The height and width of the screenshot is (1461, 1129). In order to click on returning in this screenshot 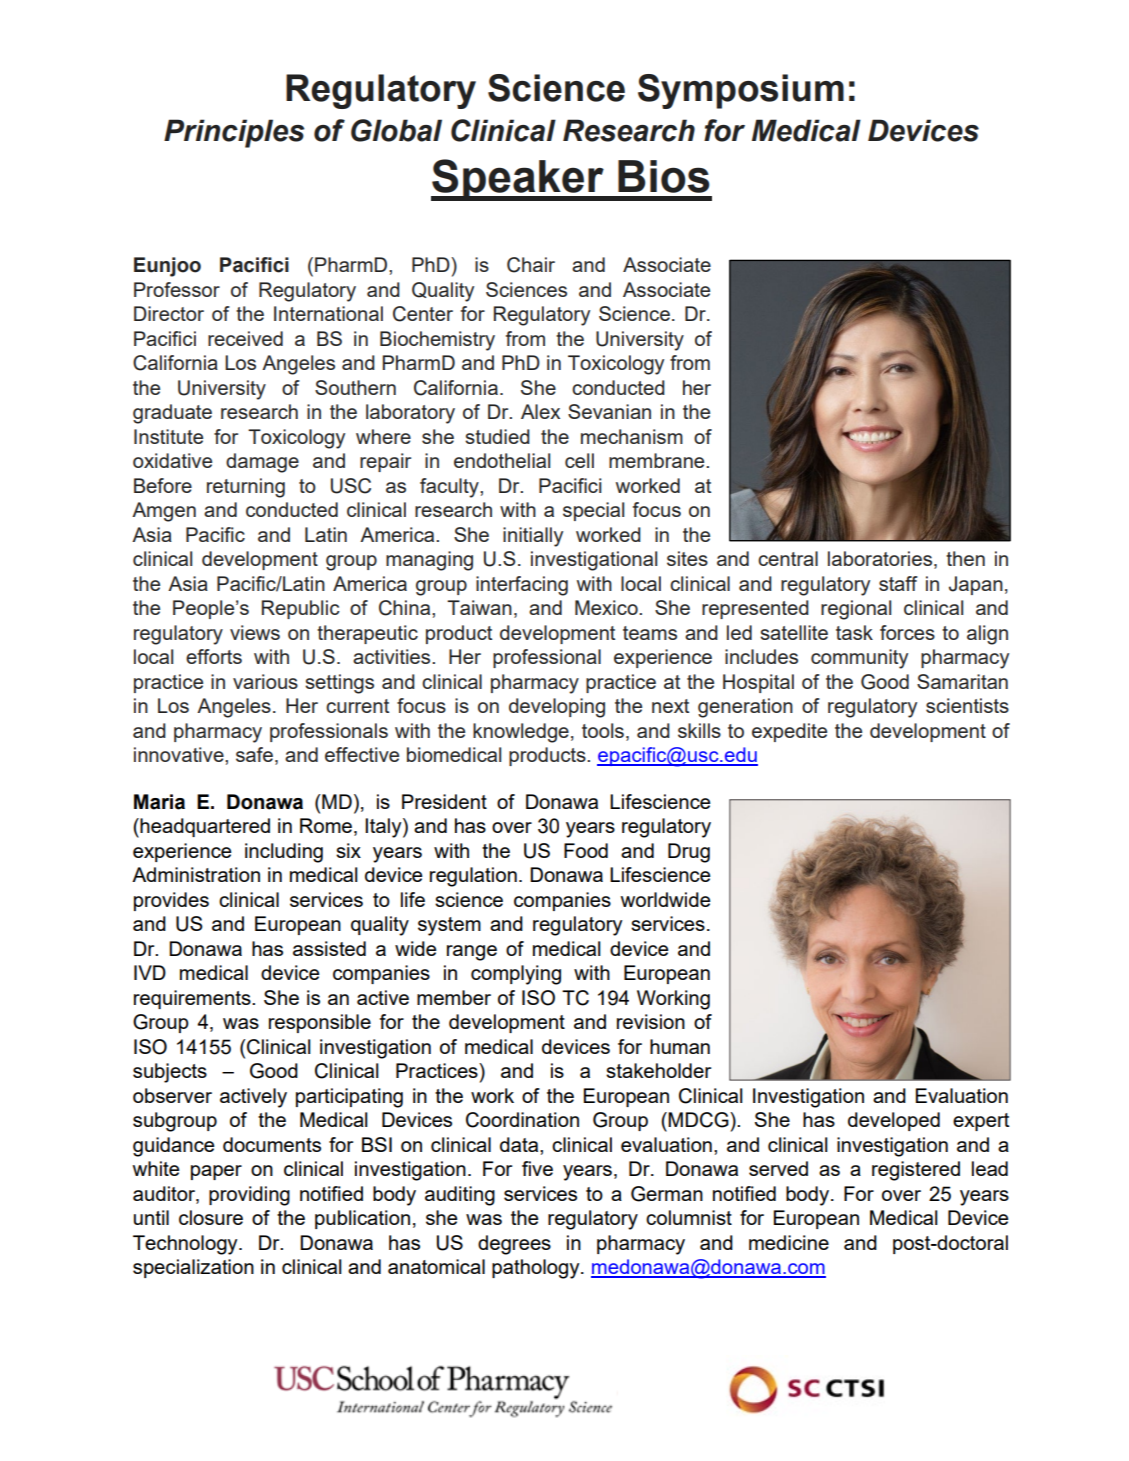, I will do `click(246, 488)`.
